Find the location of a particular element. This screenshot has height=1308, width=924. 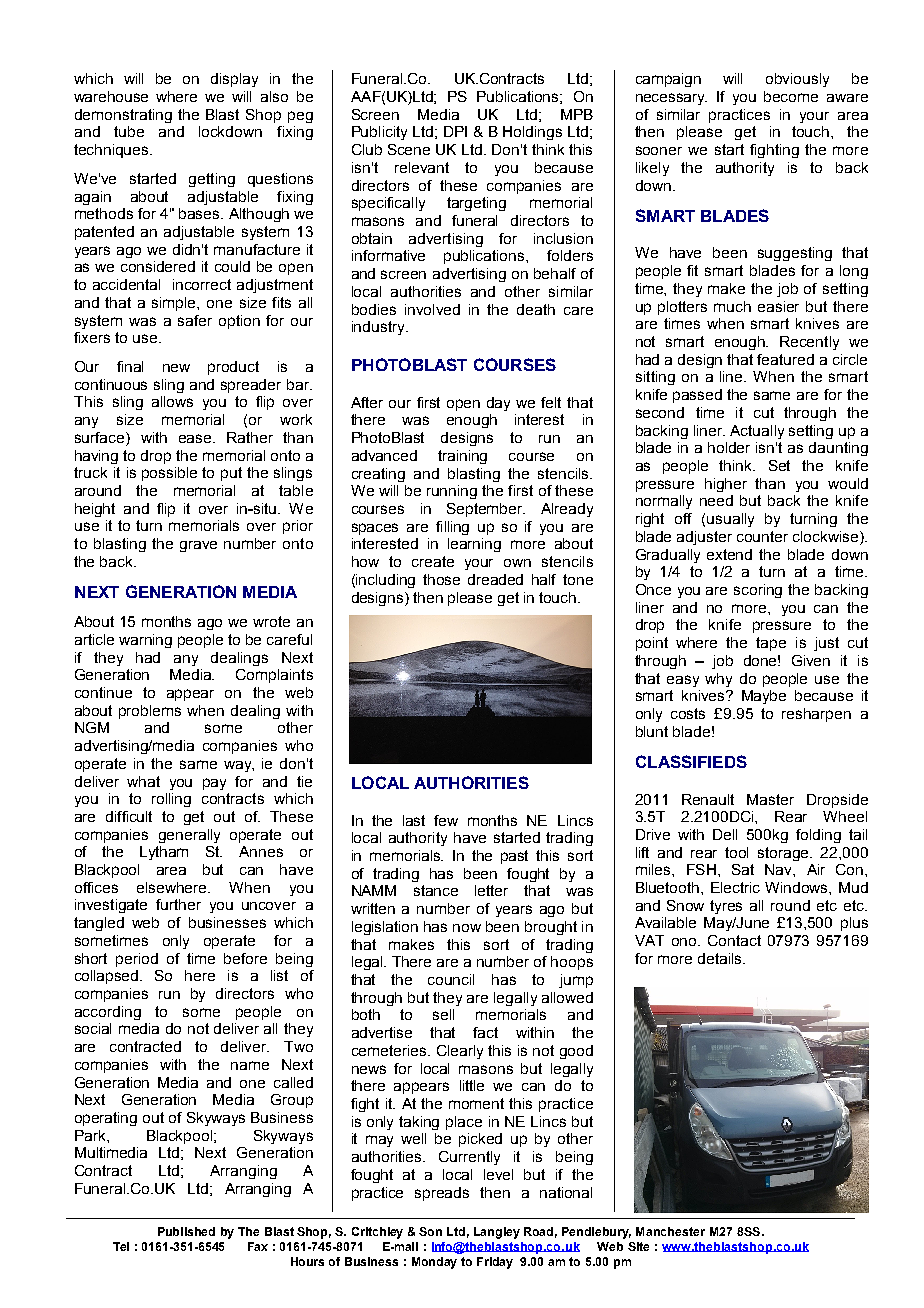

DPI is located at coordinates (455, 131).
